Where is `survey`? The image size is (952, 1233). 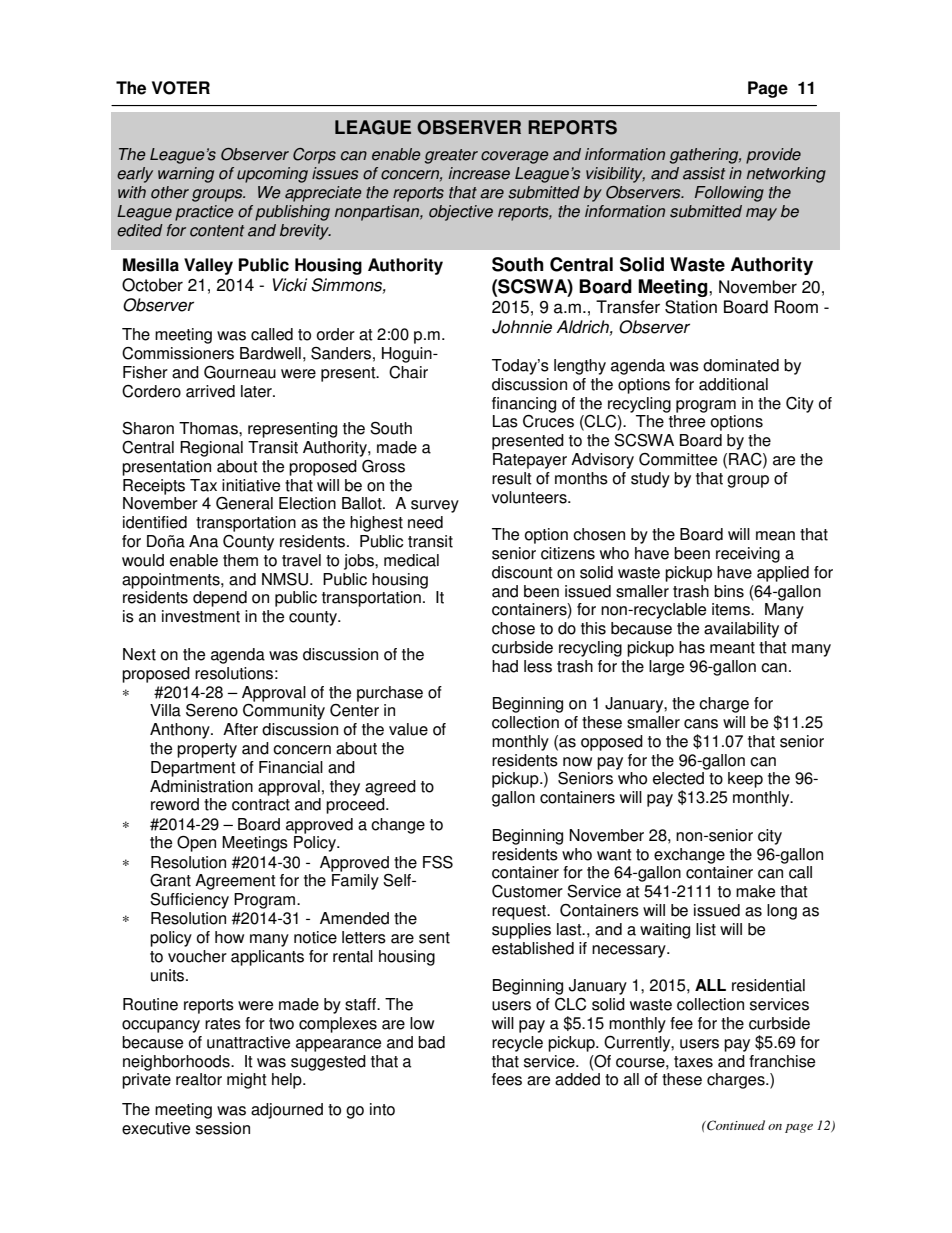
survey is located at coordinates (435, 506).
